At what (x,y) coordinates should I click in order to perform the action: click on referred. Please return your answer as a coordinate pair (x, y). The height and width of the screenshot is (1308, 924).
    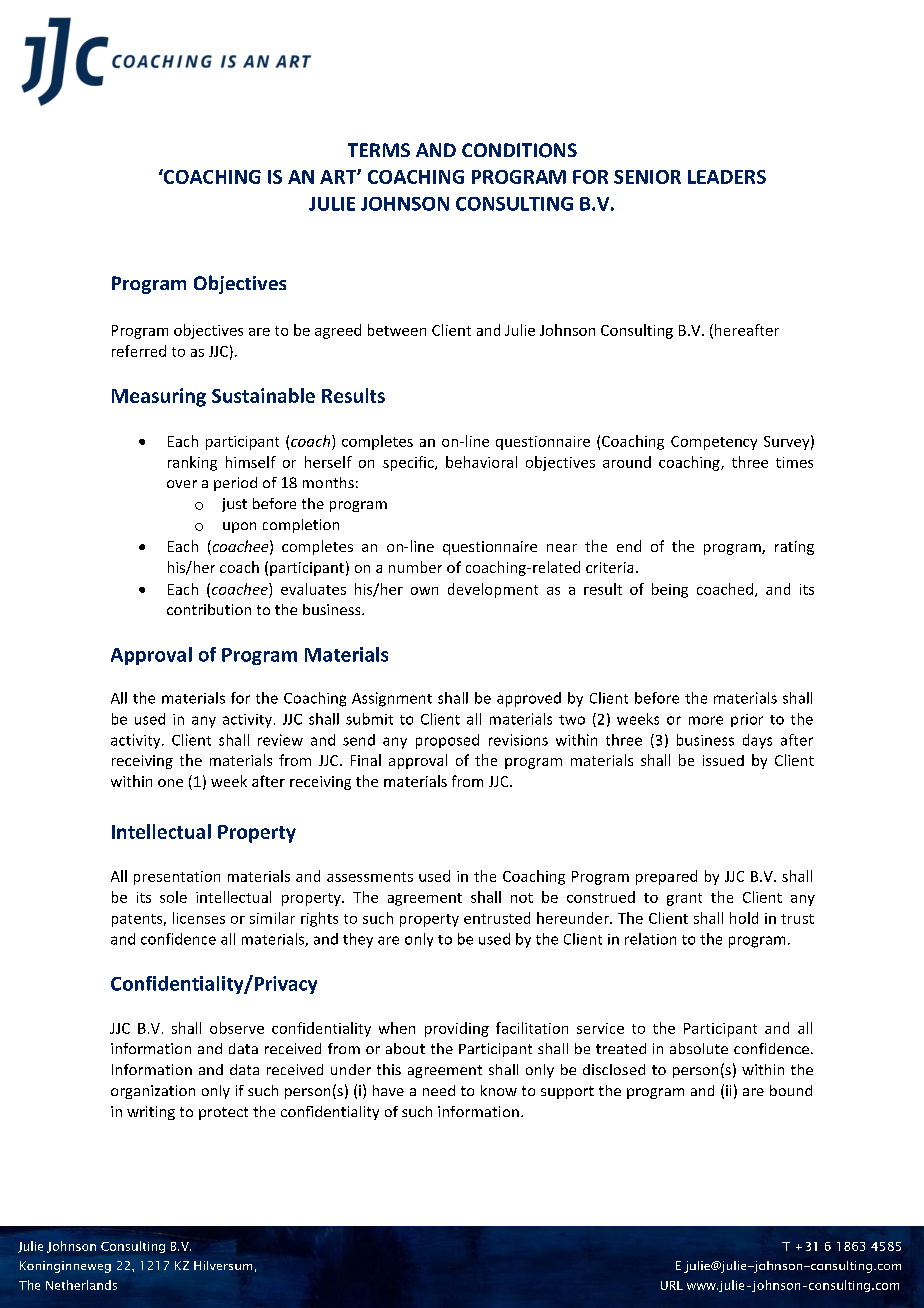
    Looking at the image, I should click on (139, 351).
